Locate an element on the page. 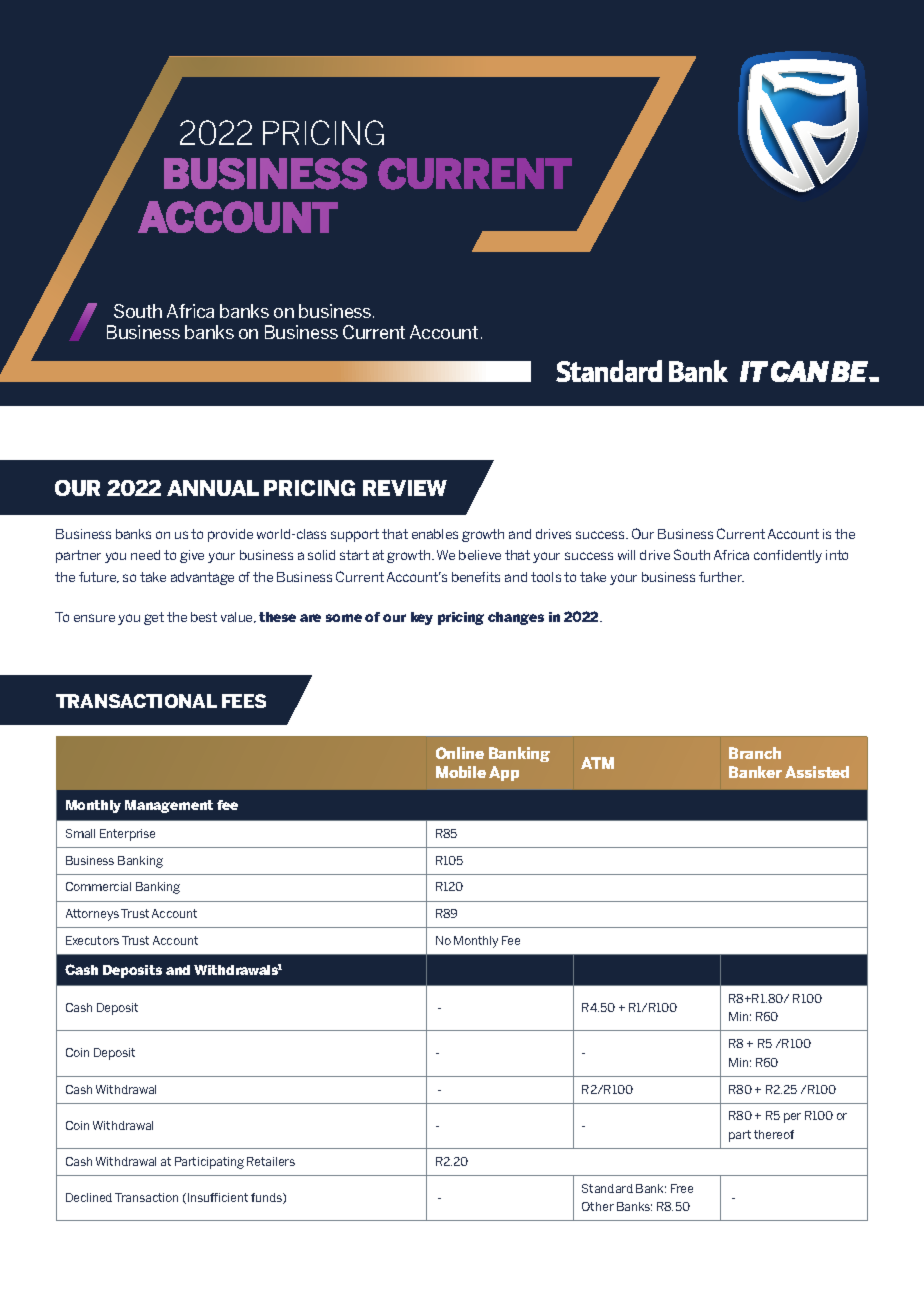 This image has height=1308, width=924. key is located at coordinates (422, 618).
